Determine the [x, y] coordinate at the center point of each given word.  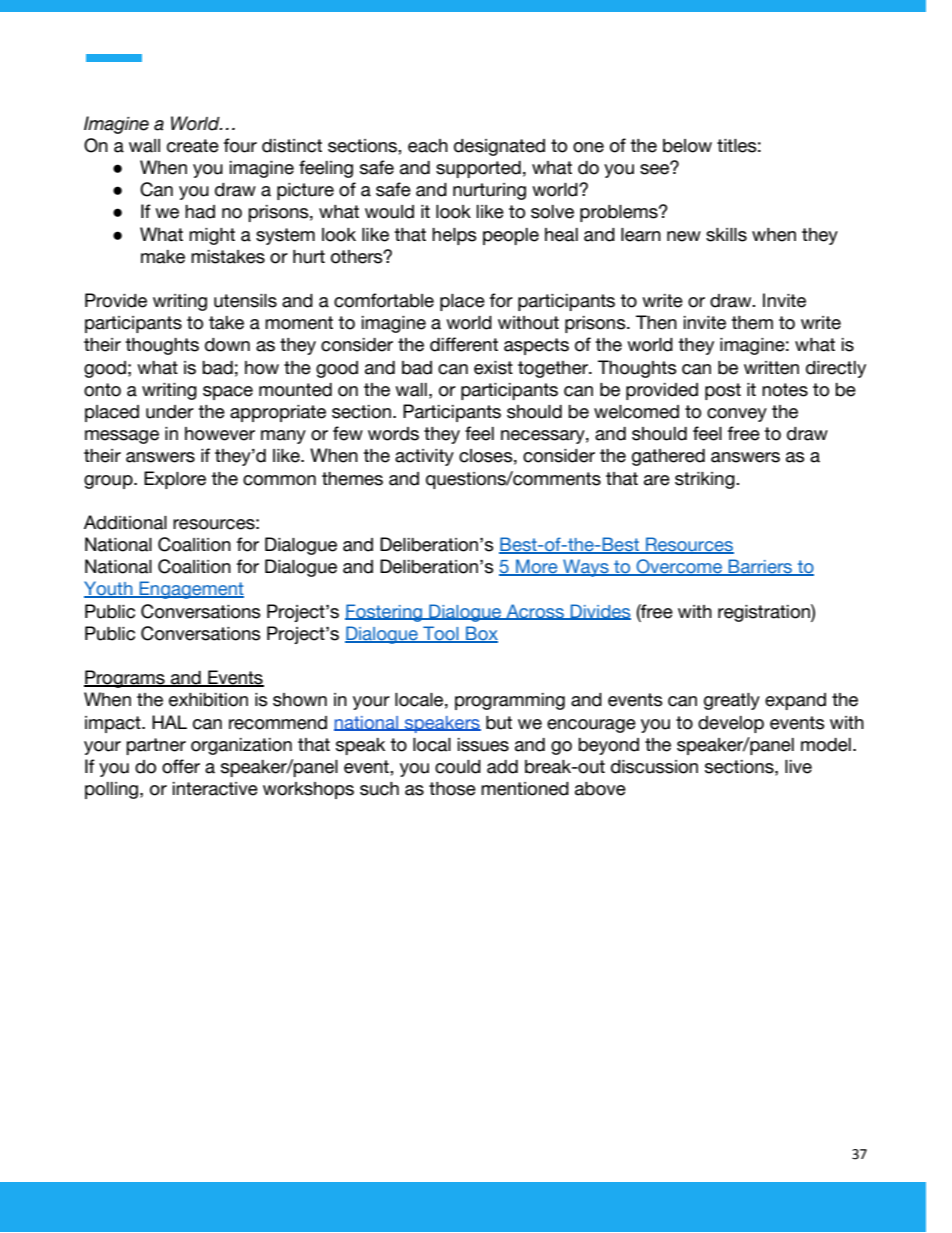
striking [706, 480]
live [798, 767]
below [687, 146]
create [193, 146]
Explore [175, 480]
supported [478, 169]
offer [181, 766]
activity [424, 457]
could [458, 767]
